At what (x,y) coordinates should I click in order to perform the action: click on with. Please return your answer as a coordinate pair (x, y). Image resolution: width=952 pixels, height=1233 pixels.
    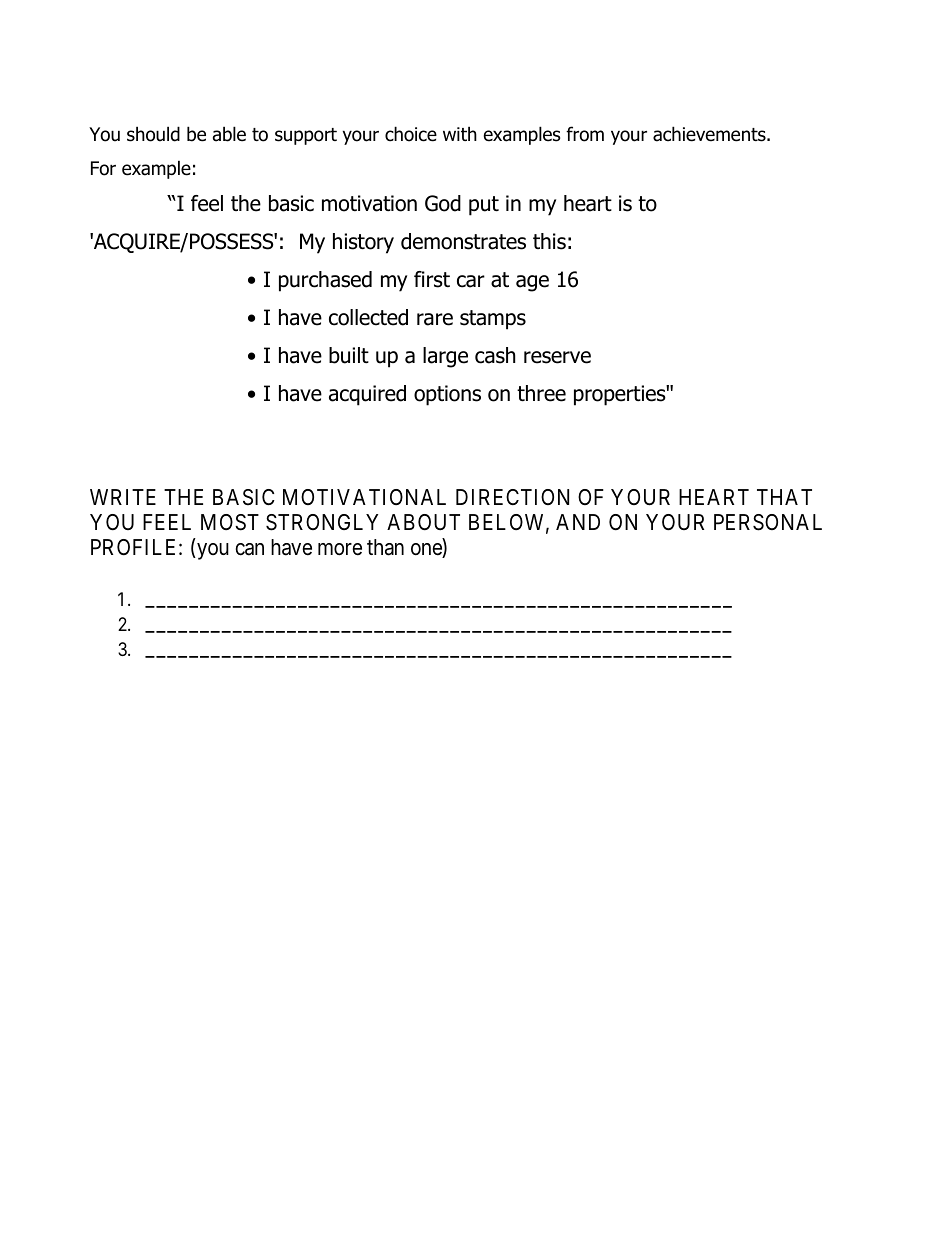
    Looking at the image, I should click on (460, 133).
